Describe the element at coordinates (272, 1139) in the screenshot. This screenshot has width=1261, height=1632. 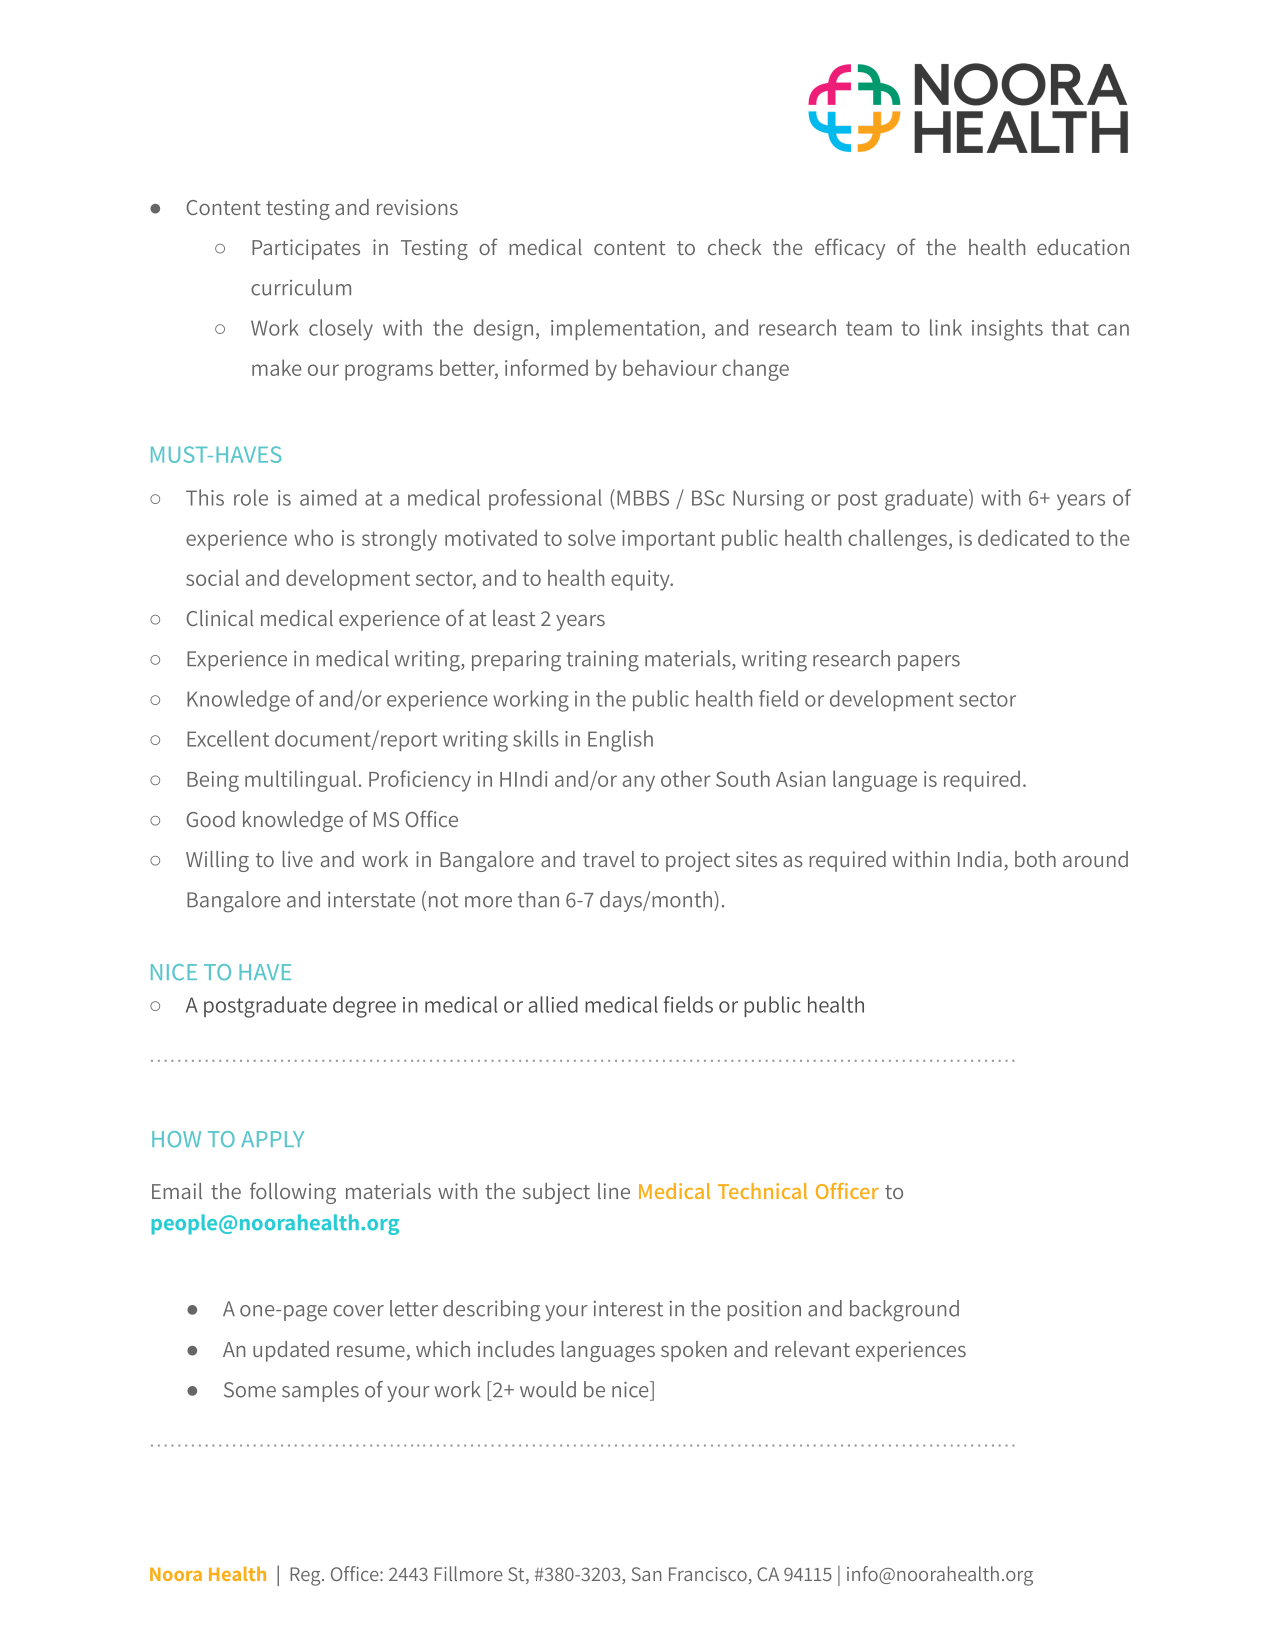
I see `APPLY` at that location.
